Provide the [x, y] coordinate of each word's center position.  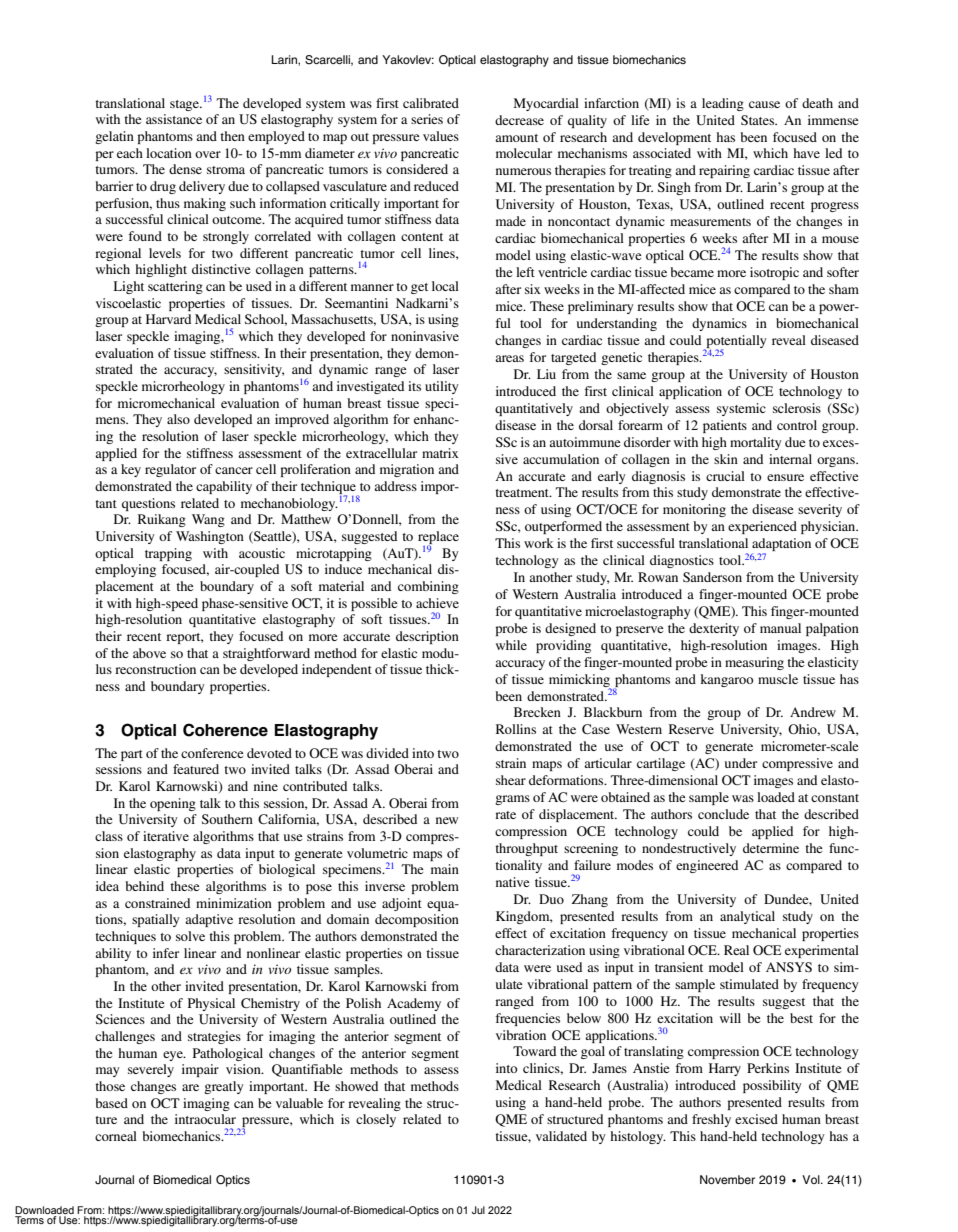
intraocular [205, 1119]
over [208, 154]
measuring [754, 663]
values [441, 136]
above [149, 653]
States [759, 120]
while [511, 645]
